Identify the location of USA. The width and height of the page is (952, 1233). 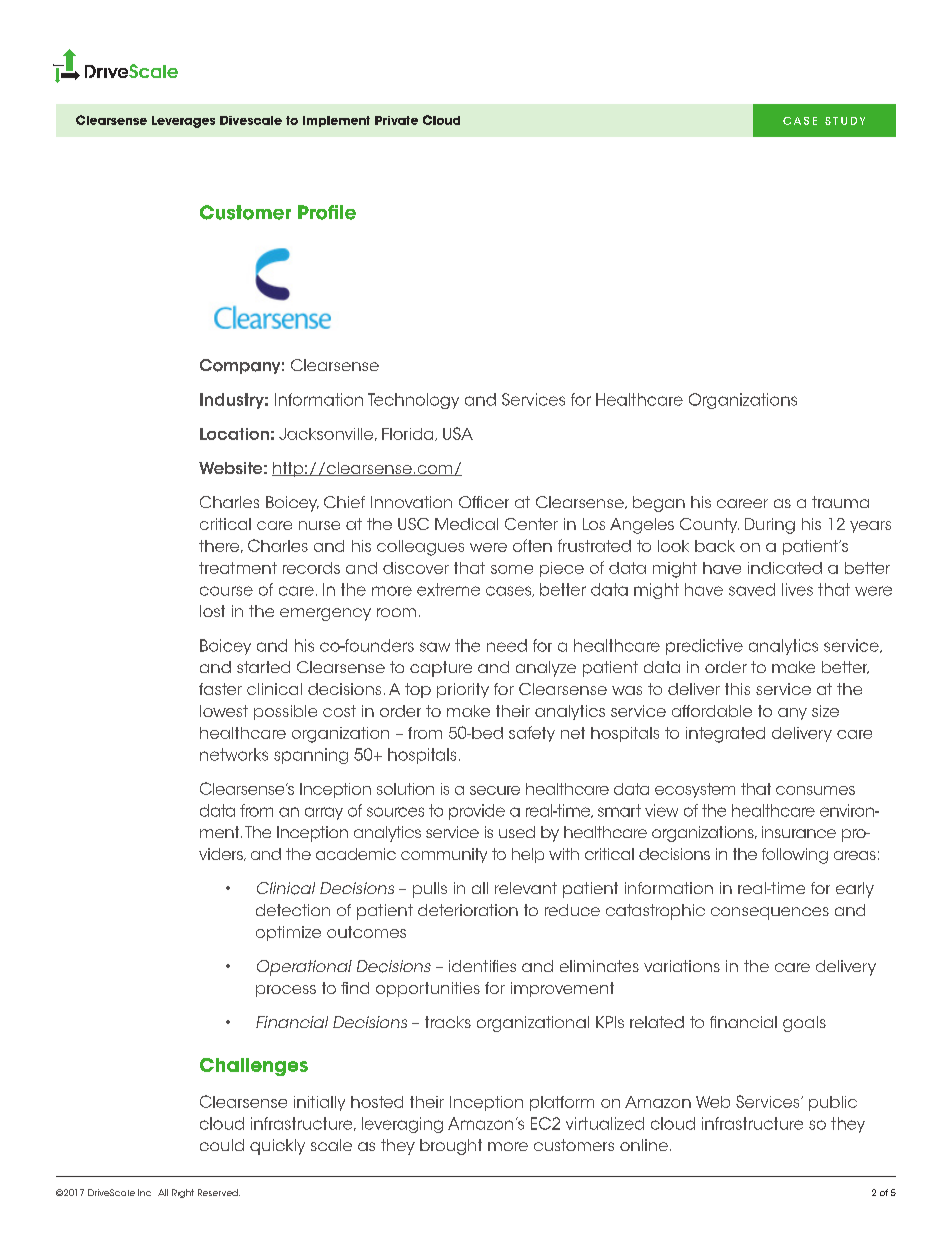
(458, 433).
